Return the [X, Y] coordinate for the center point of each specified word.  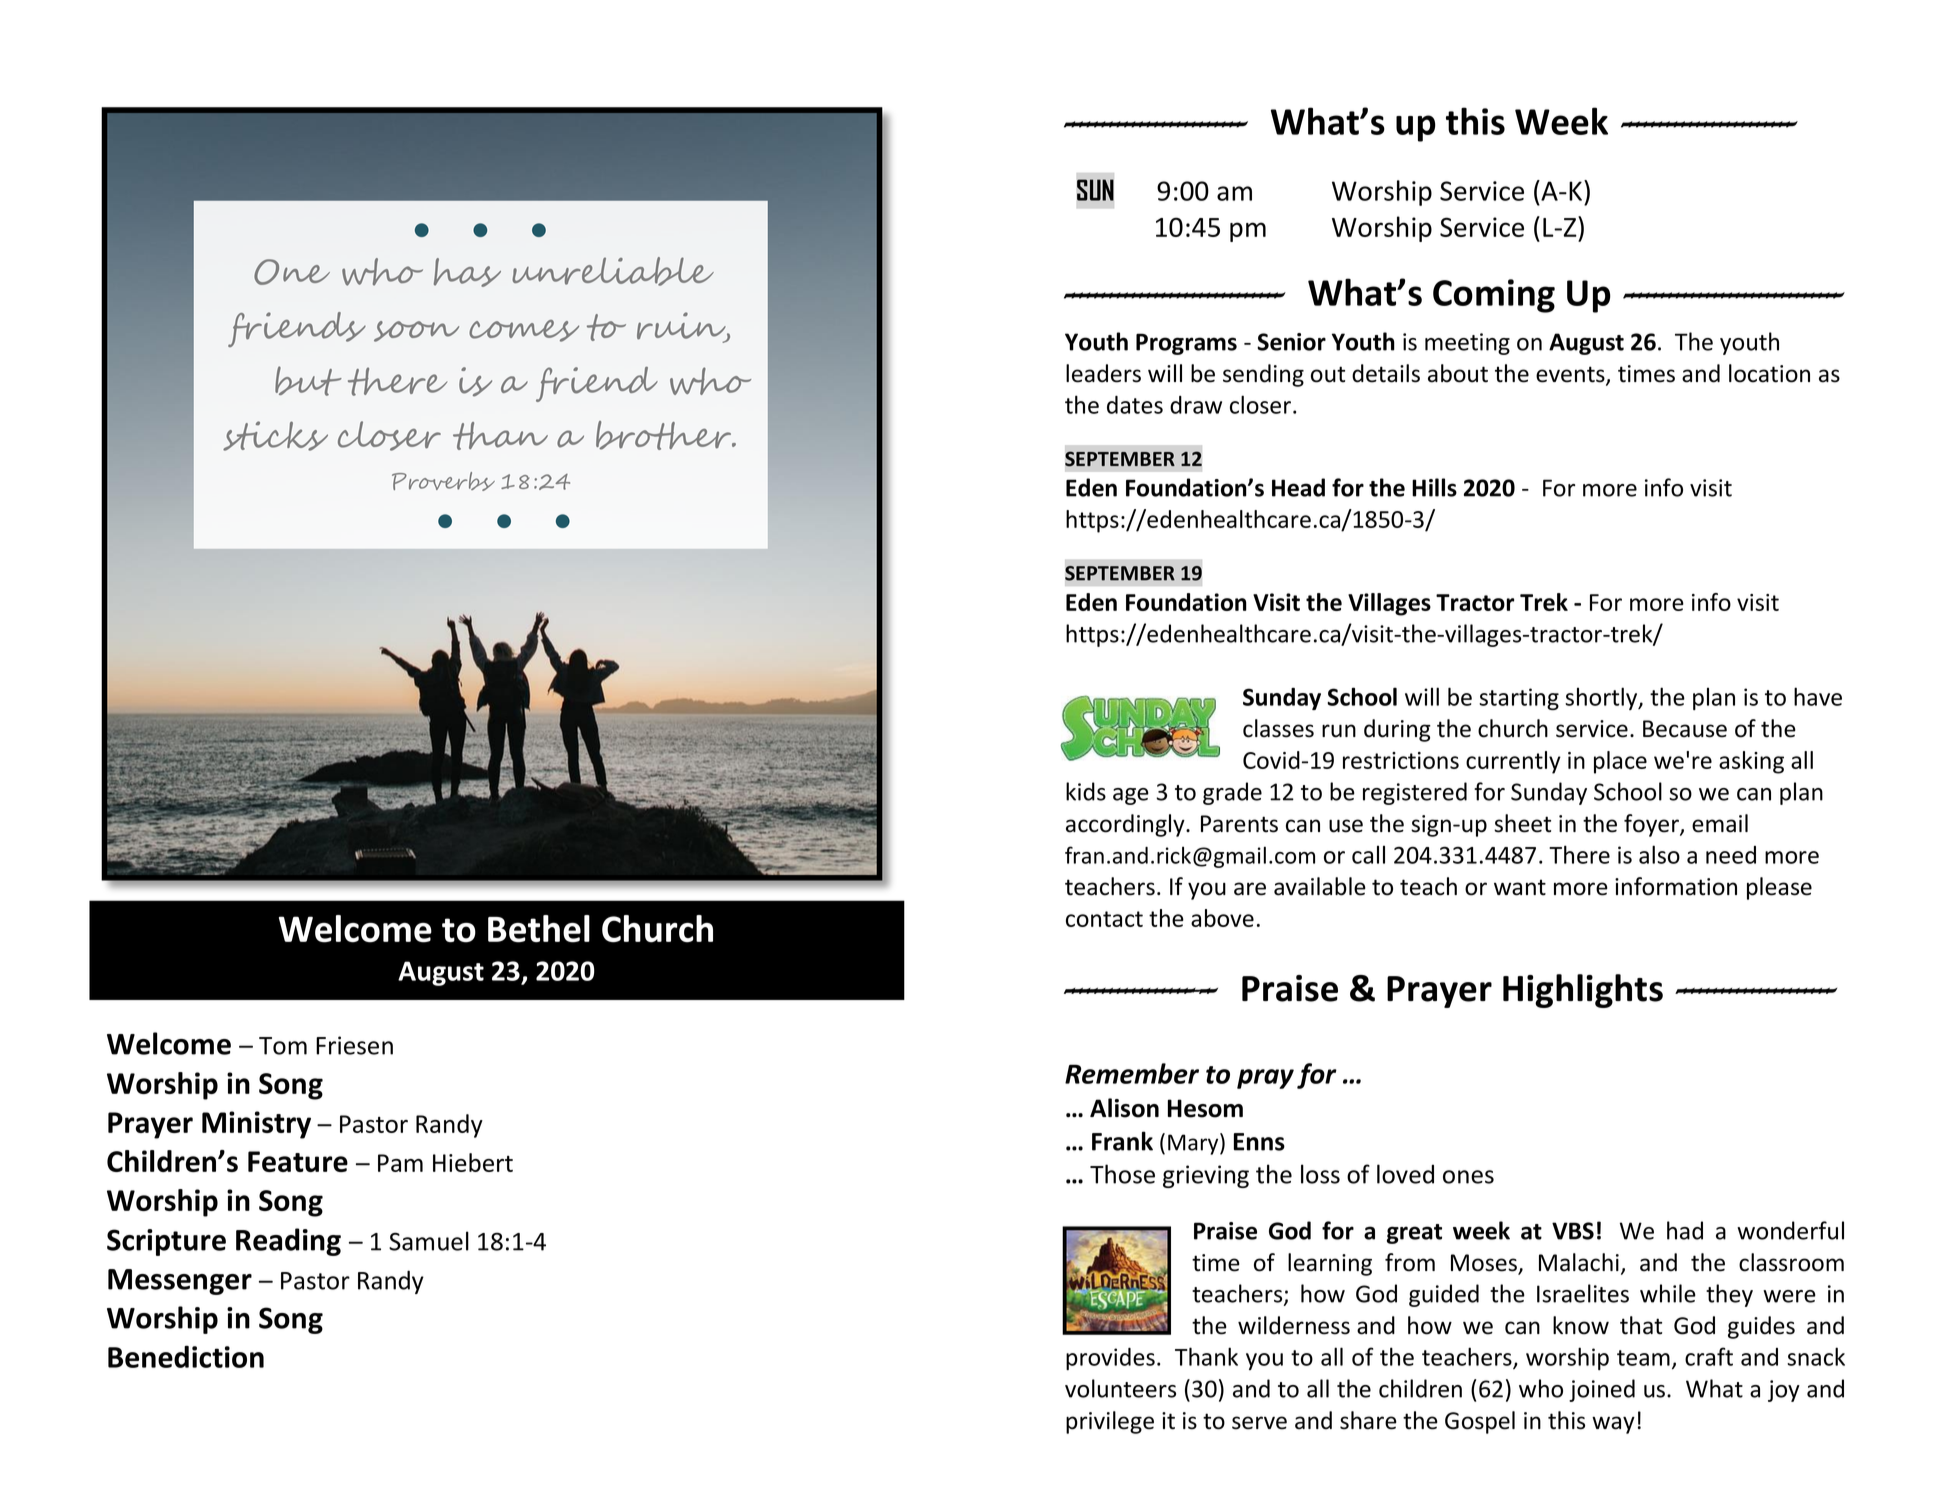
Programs [1186, 344]
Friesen [354, 1045]
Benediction [186, 1356]
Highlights [1583, 991]
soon [416, 331]
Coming [1494, 296]
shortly [1602, 698]
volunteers [1120, 1388]
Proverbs [443, 481]
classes [1278, 728]
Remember [1132, 1073]
